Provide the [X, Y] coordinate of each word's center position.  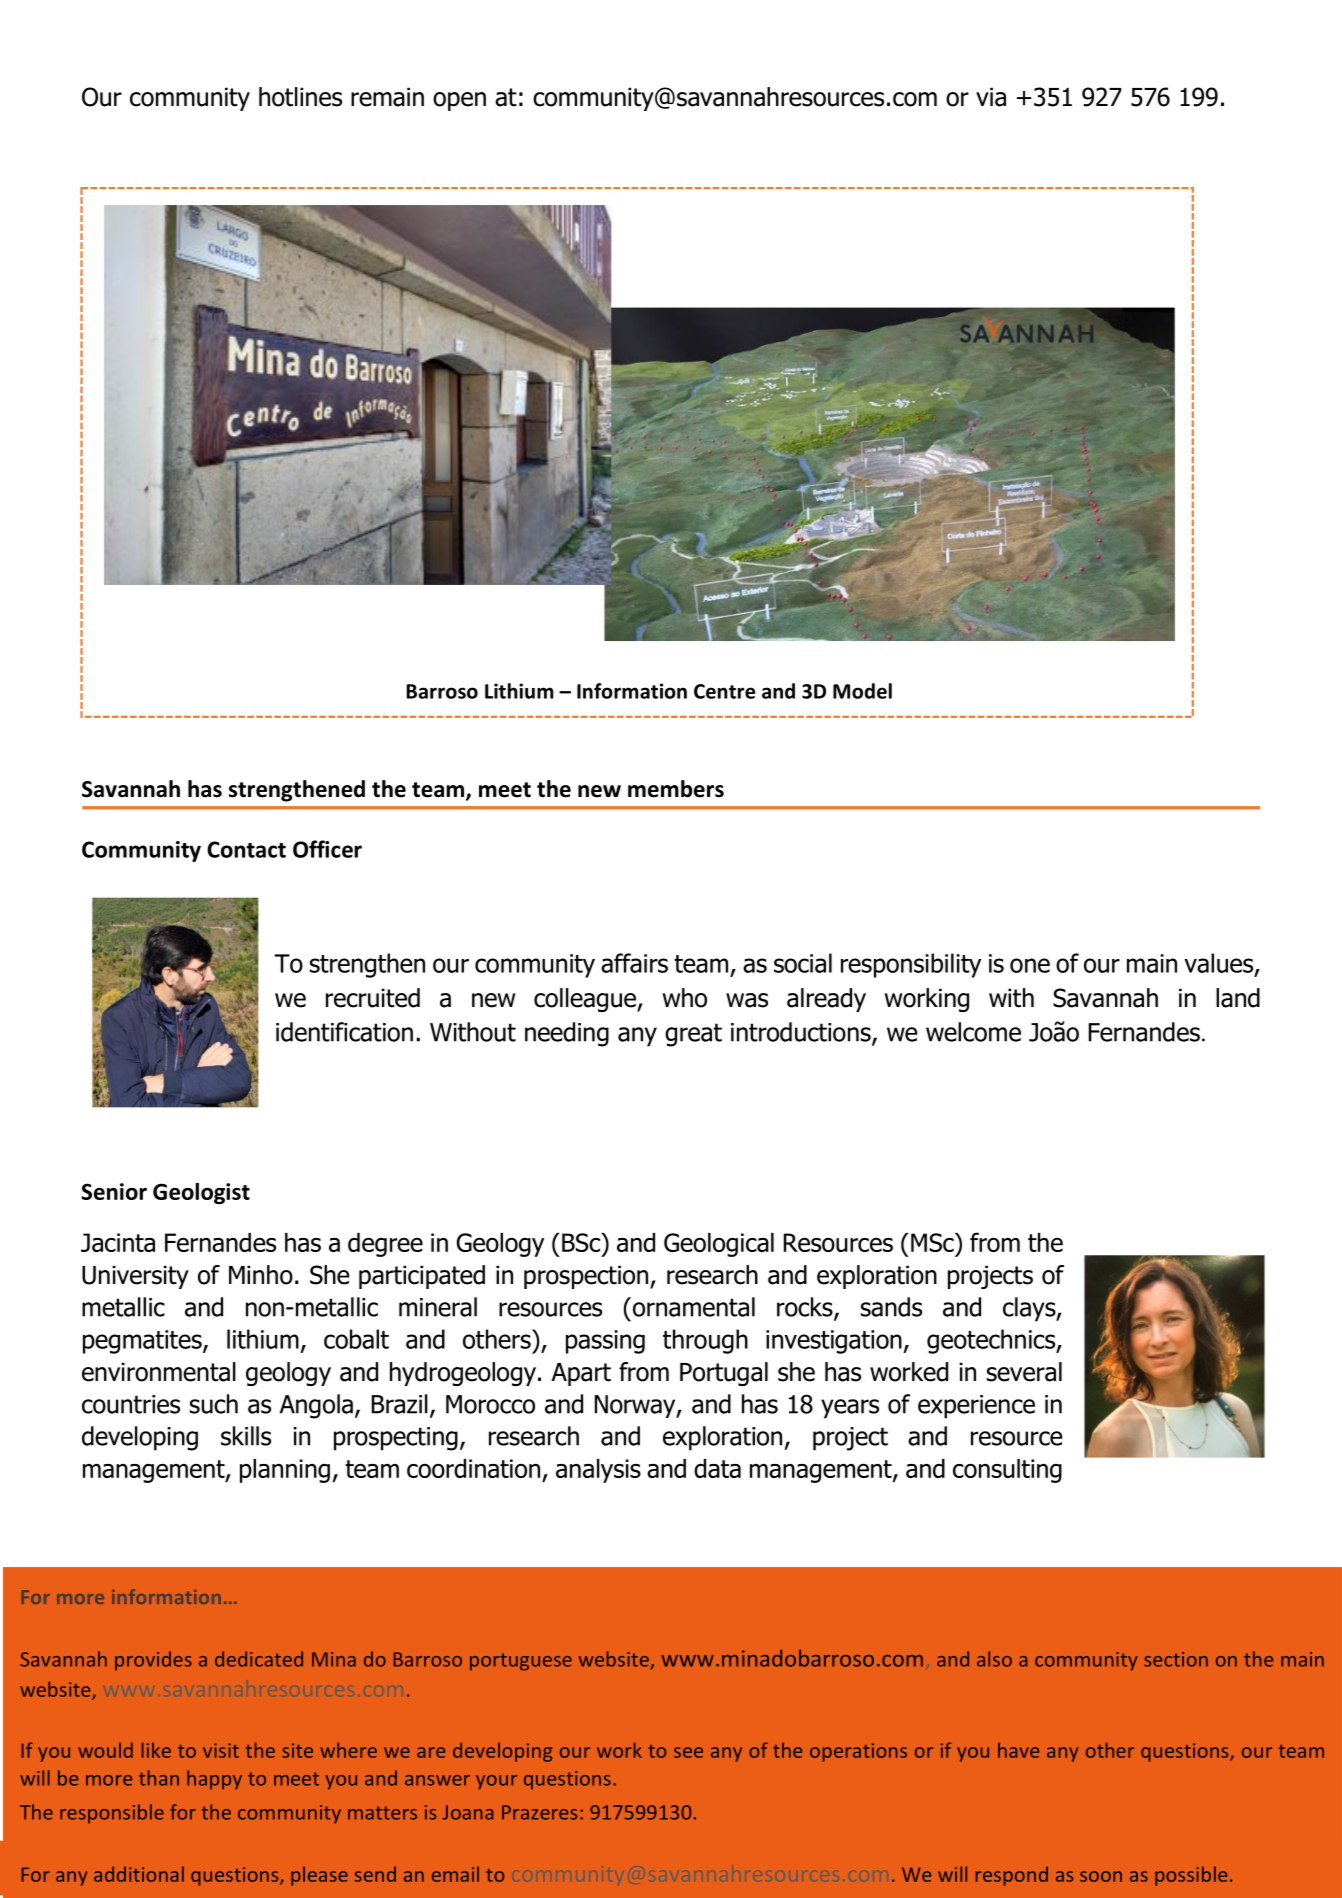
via [991, 97]
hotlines [300, 97]
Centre [724, 691]
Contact [246, 849]
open [459, 101]
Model [862, 691]
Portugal [724, 1374]
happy [214, 1780]
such [214, 1404]
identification [344, 1032]
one [1030, 965]
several [1024, 1372]
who [685, 998]
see [688, 1752]
